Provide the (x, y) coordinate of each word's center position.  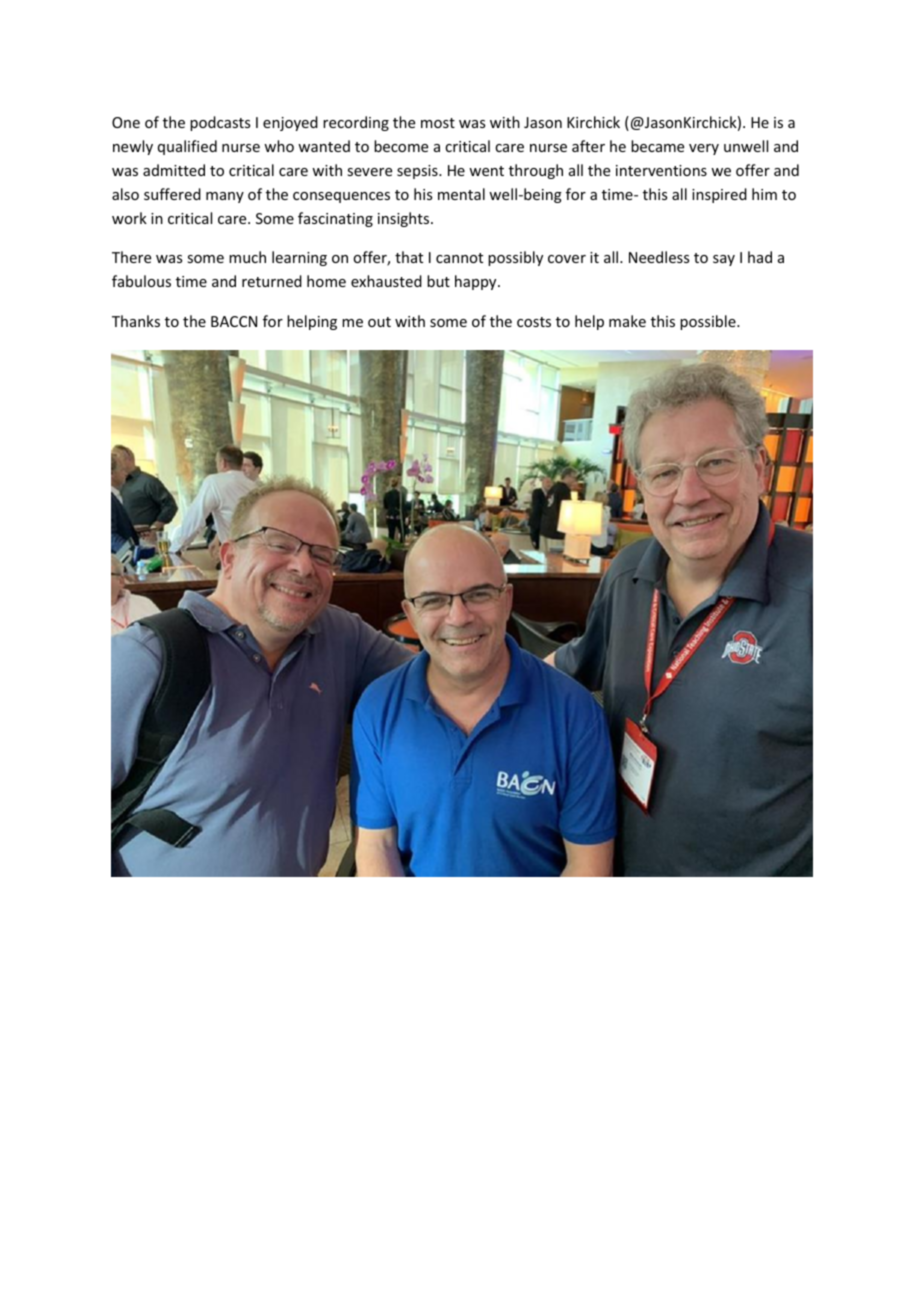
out (379, 322)
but (438, 281)
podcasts (220, 123)
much (247, 257)
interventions (661, 170)
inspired (719, 195)
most (438, 123)
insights (405, 219)
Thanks (136, 321)
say (724, 260)
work (129, 218)
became (657, 146)
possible (709, 322)
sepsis (418, 172)
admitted (174, 170)
